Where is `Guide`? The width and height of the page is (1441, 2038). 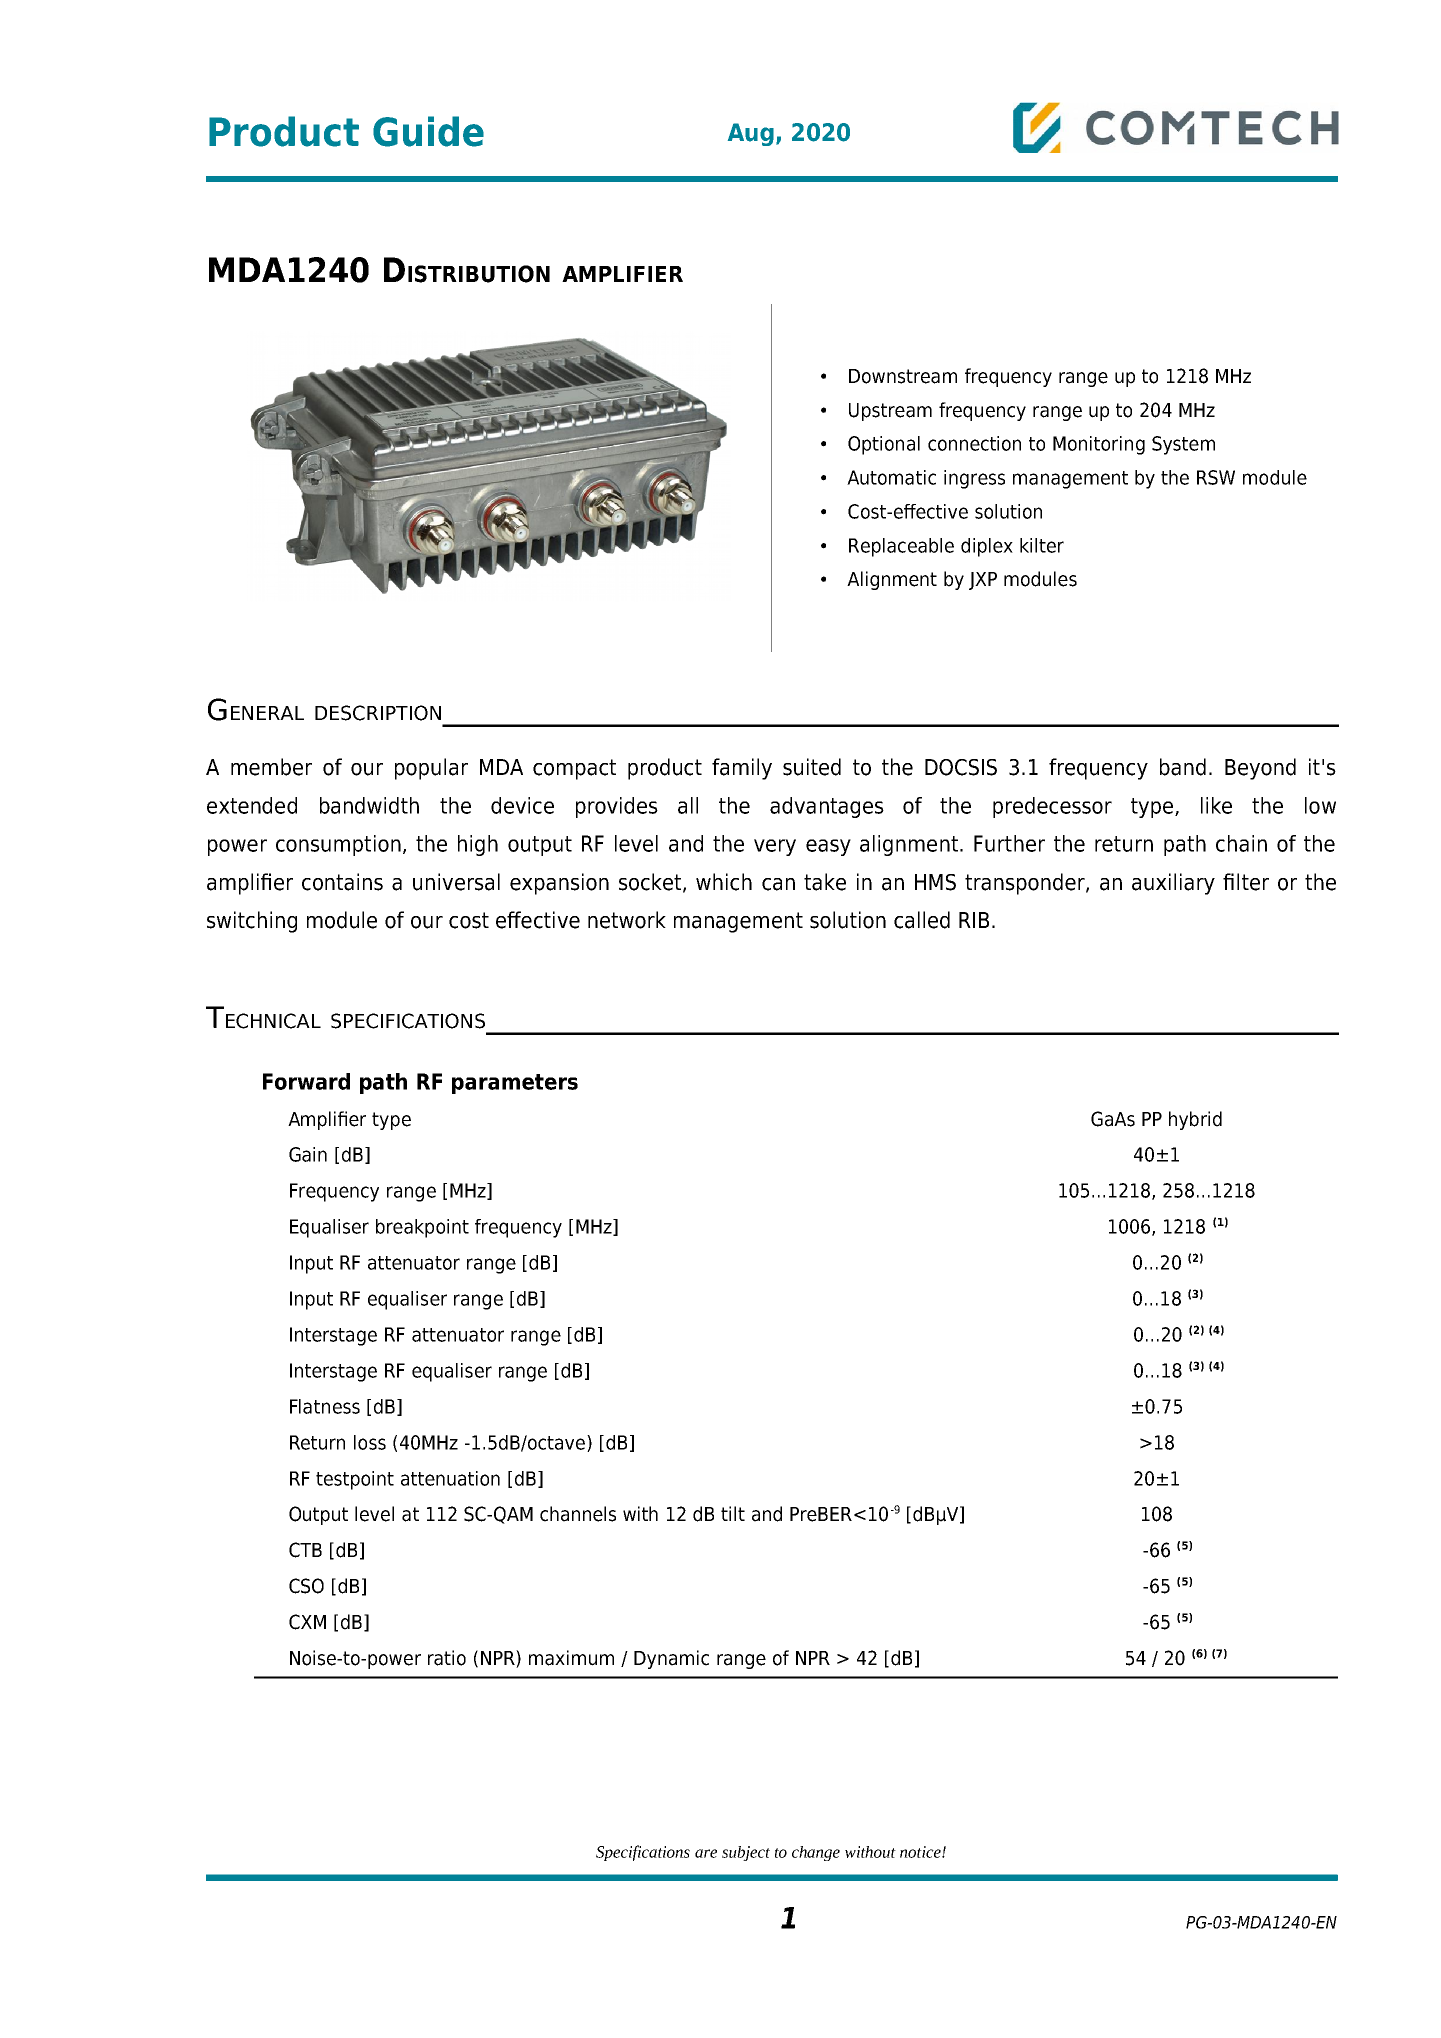 Guide is located at coordinates (428, 131).
